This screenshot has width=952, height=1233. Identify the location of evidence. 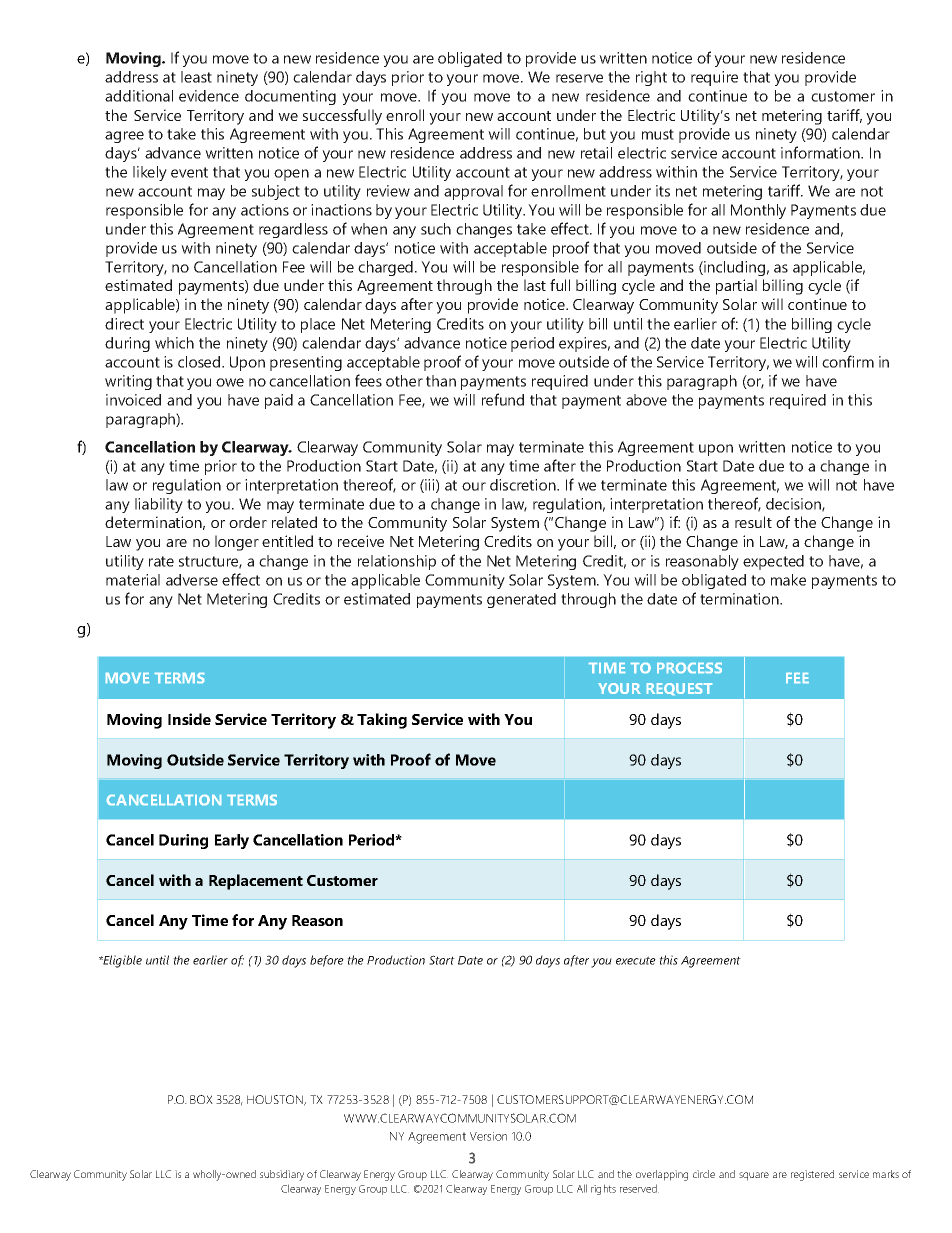
(209, 96).
